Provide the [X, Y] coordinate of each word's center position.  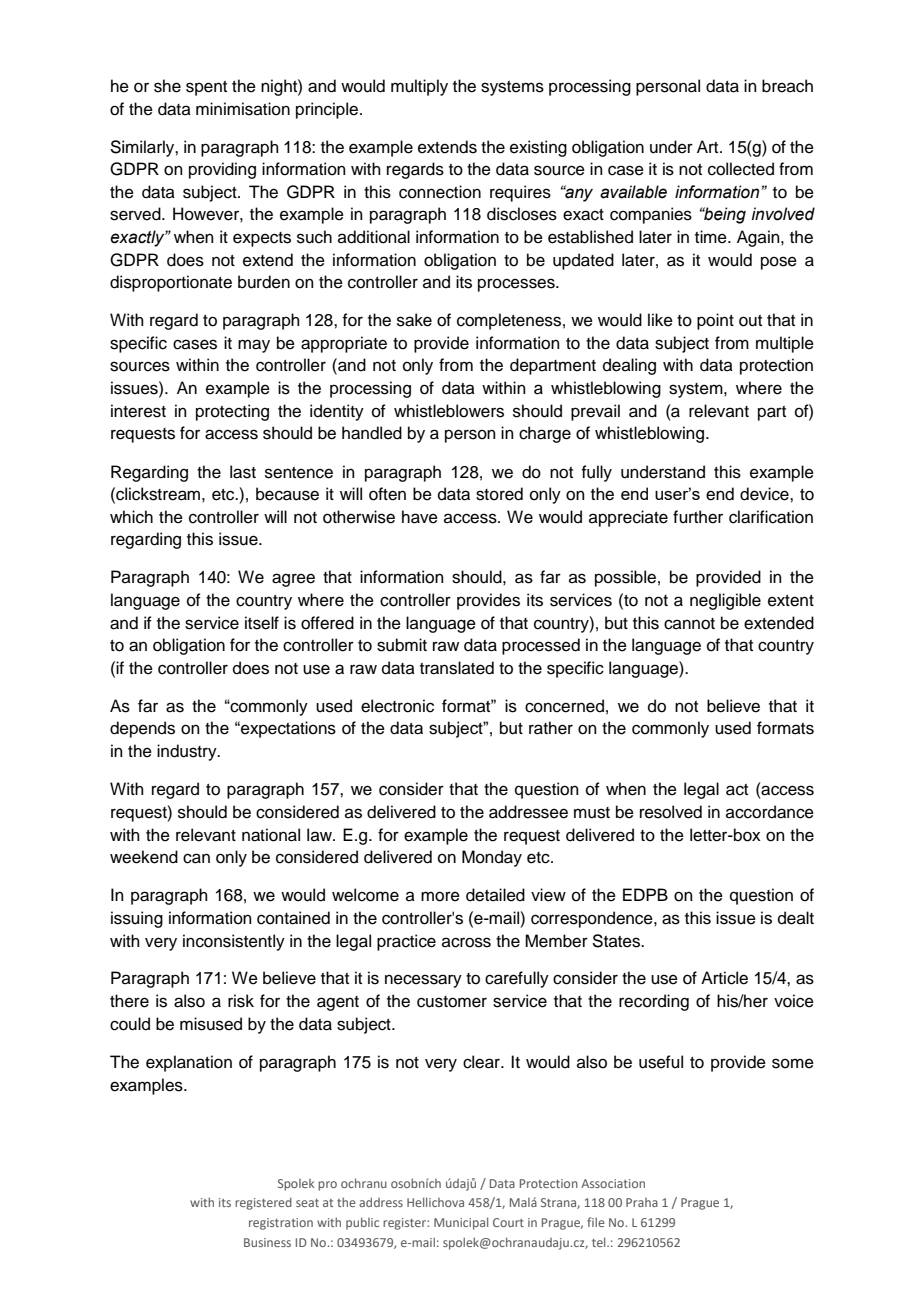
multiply [419, 87]
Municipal [461, 1223]
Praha [642, 1202]
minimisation [243, 109]
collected [741, 169]
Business [267, 1242]
